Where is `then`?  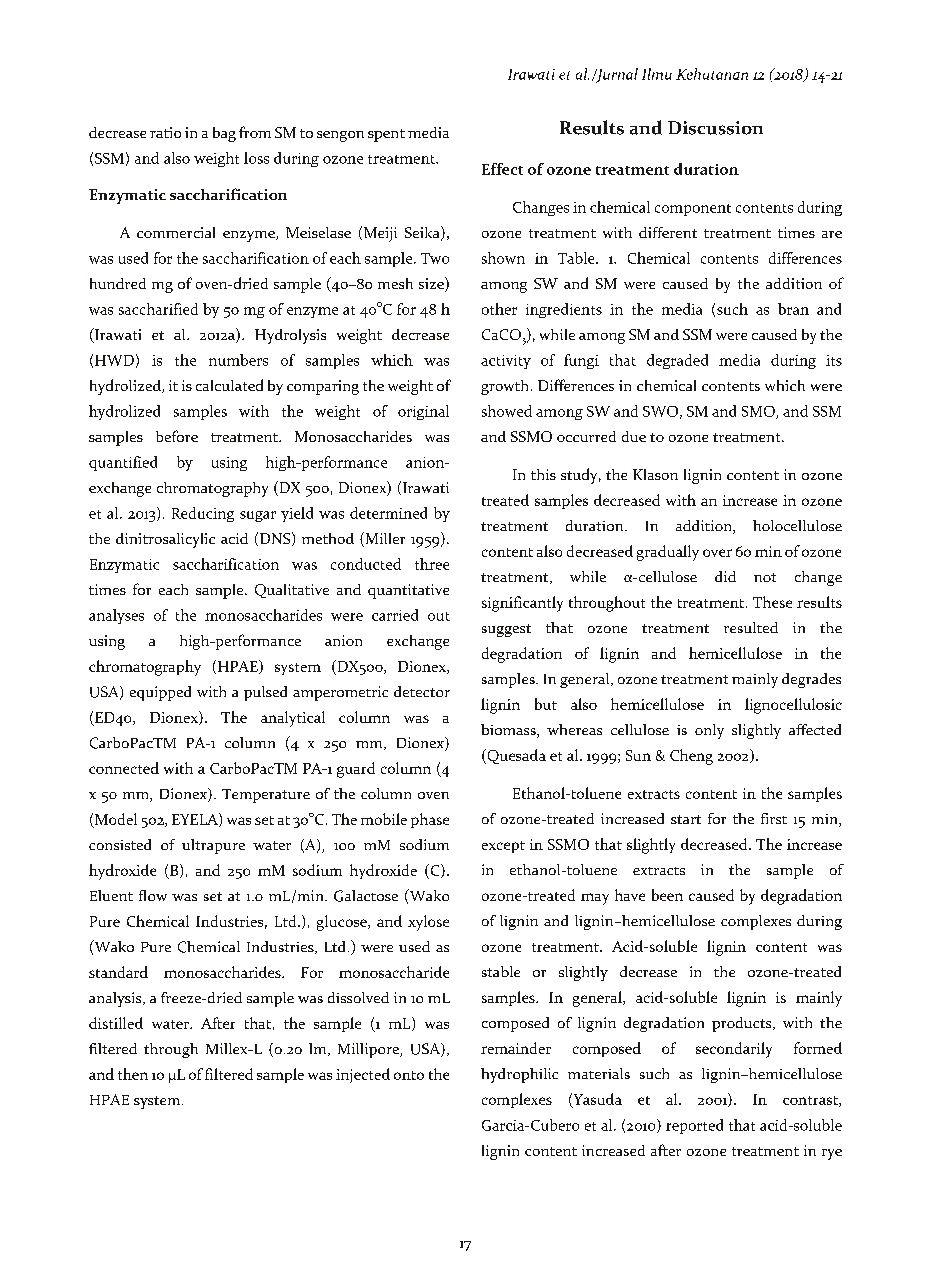 then is located at coordinates (133, 1074).
